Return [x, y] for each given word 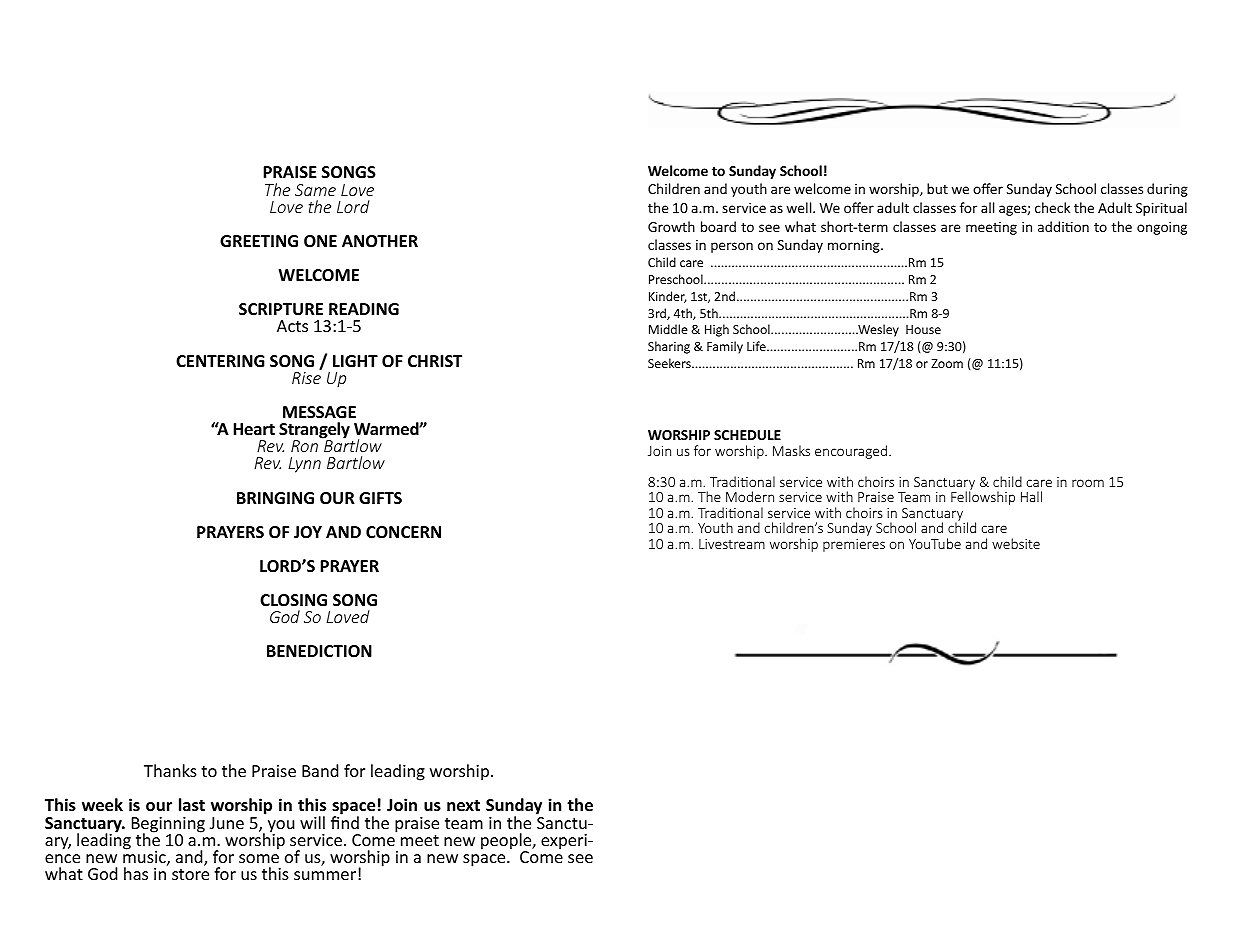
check [1052, 207]
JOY [308, 532]
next [463, 806]
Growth [671, 226]
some [259, 858]
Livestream [732, 544]
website [1016, 543]
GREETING [259, 241]
